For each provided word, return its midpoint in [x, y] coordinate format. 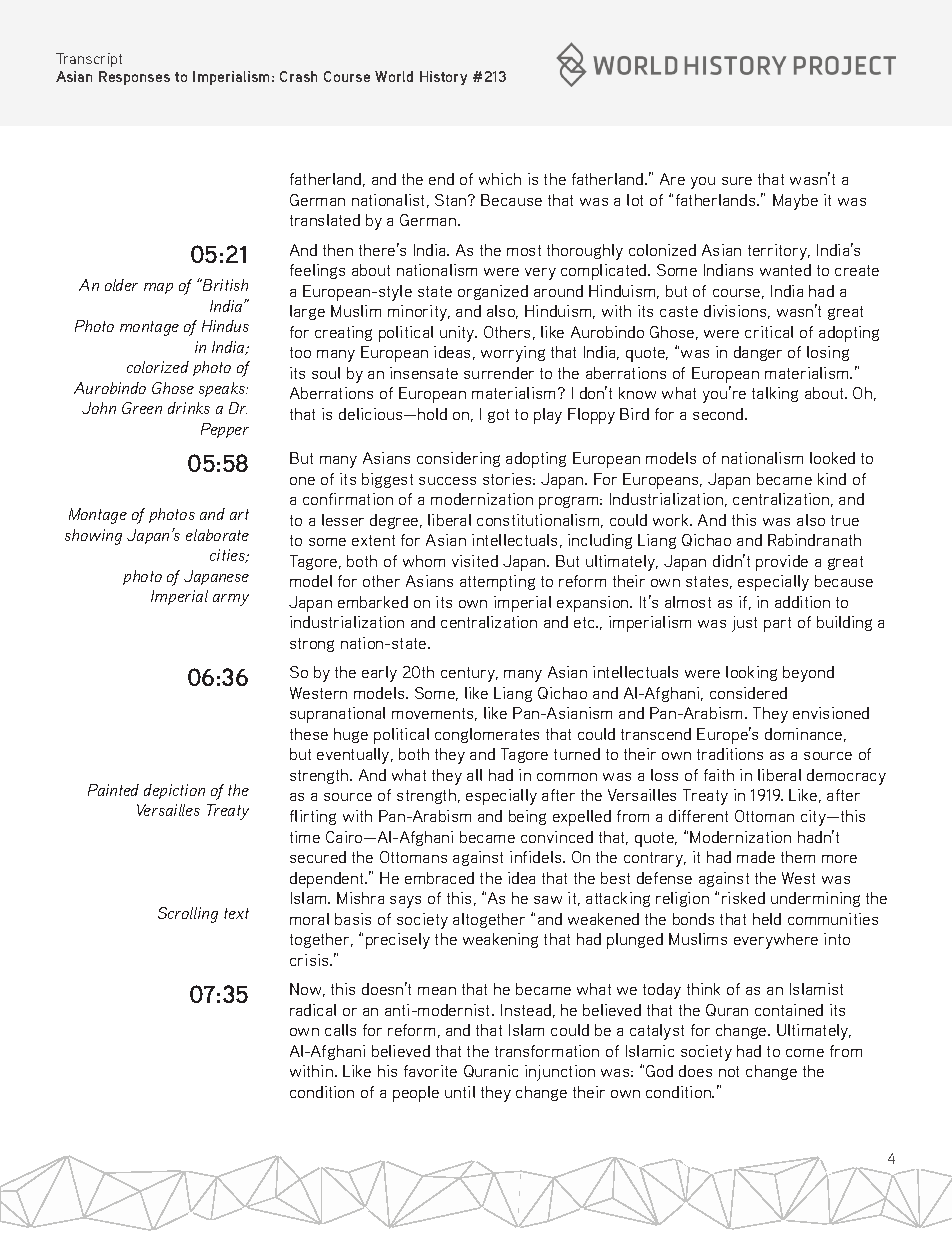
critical [769, 332]
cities [228, 556]
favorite [430, 1071]
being [527, 817]
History [443, 78]
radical [313, 1010]
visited [475, 561]
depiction [174, 791]
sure [737, 181]
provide [782, 563]
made [756, 857]
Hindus [225, 326]
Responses [134, 78]
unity [458, 334]
